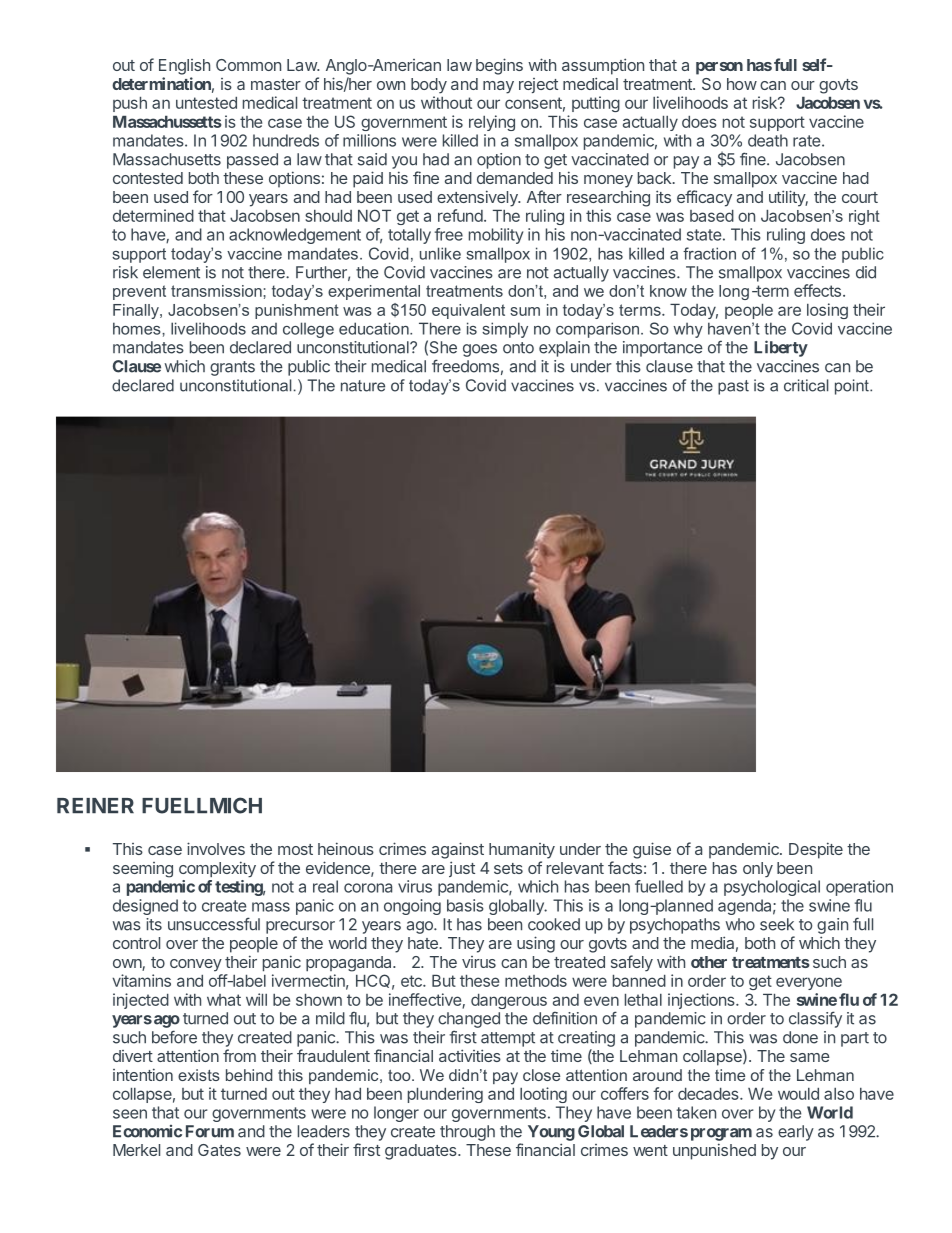 The width and height of the image is (952, 1233). Describe the element at coordinates (480, 350) in the image. I see `goes` at that location.
